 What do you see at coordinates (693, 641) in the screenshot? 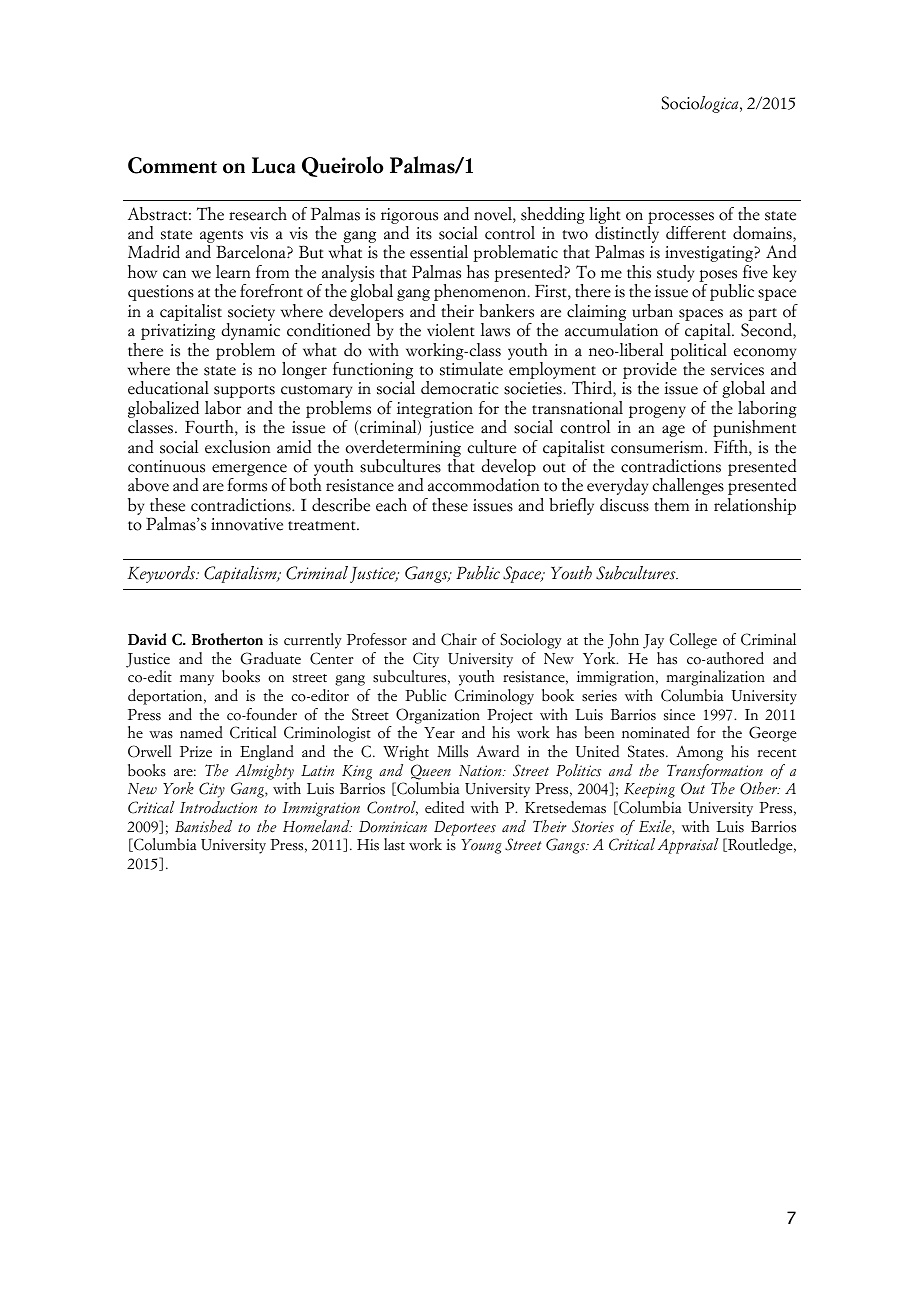
I see `College` at bounding box center [693, 641].
